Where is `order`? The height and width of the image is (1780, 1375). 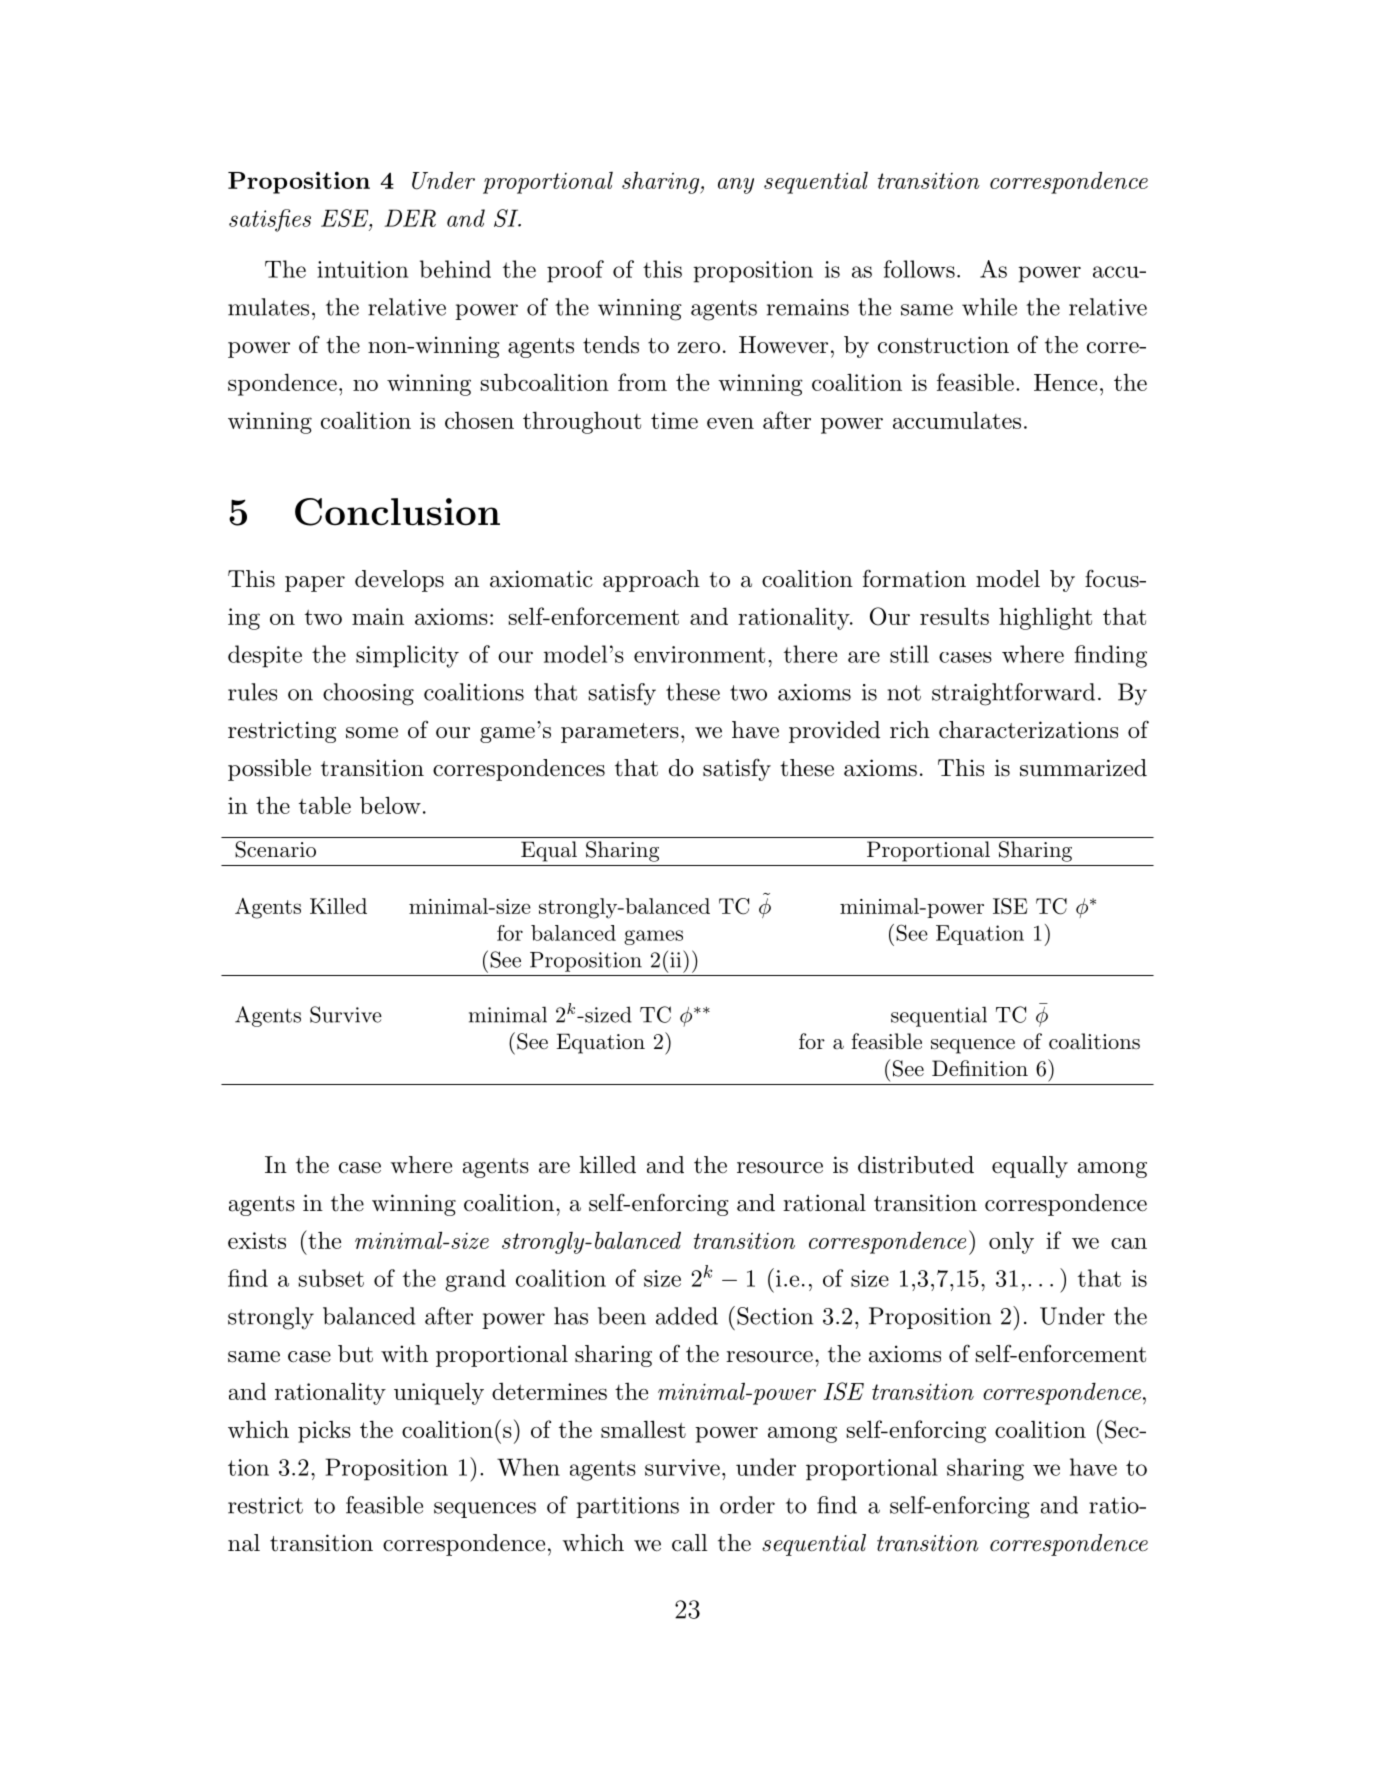
order is located at coordinates (747, 1505).
